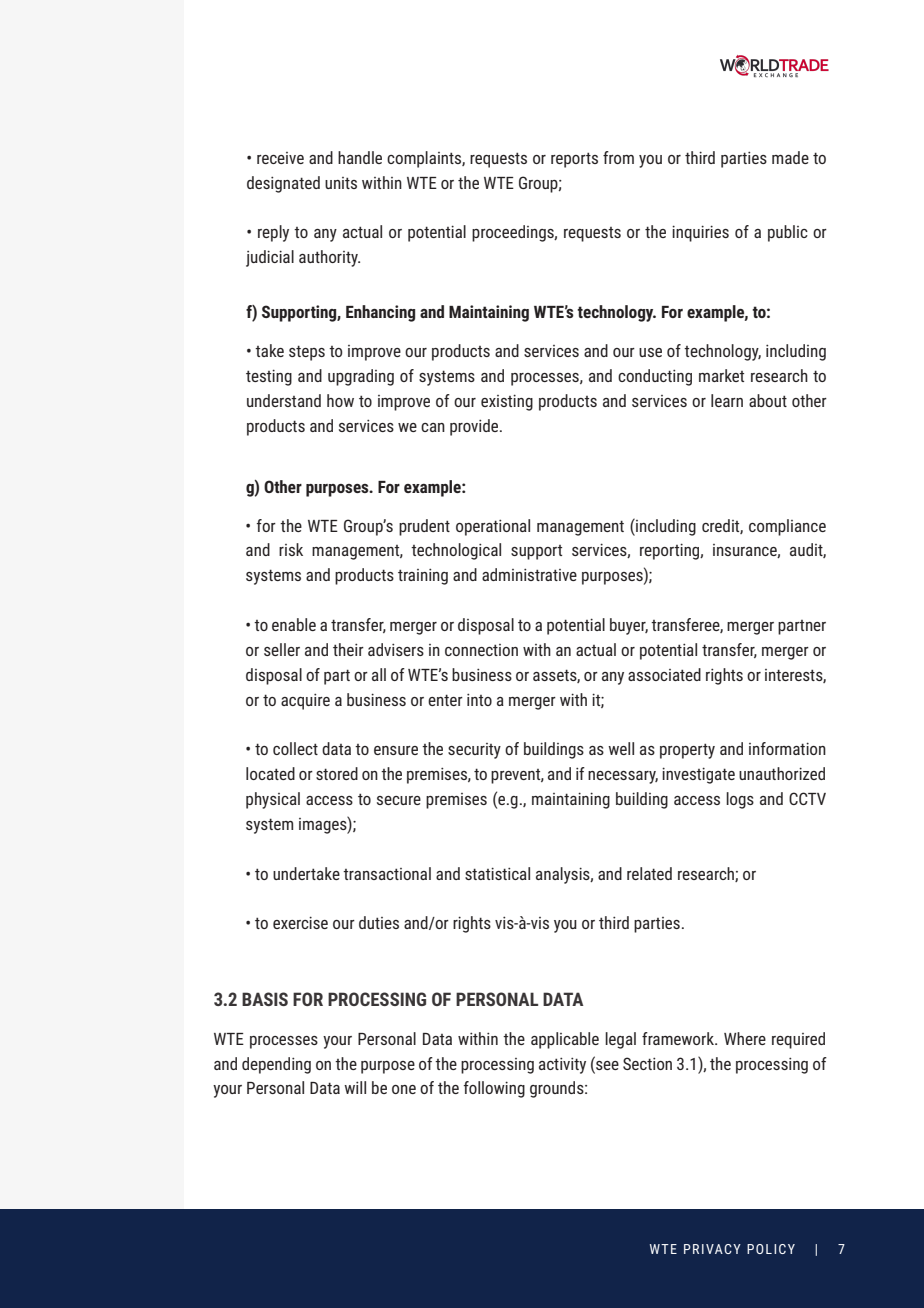  I want to click on operational, so click(493, 527).
